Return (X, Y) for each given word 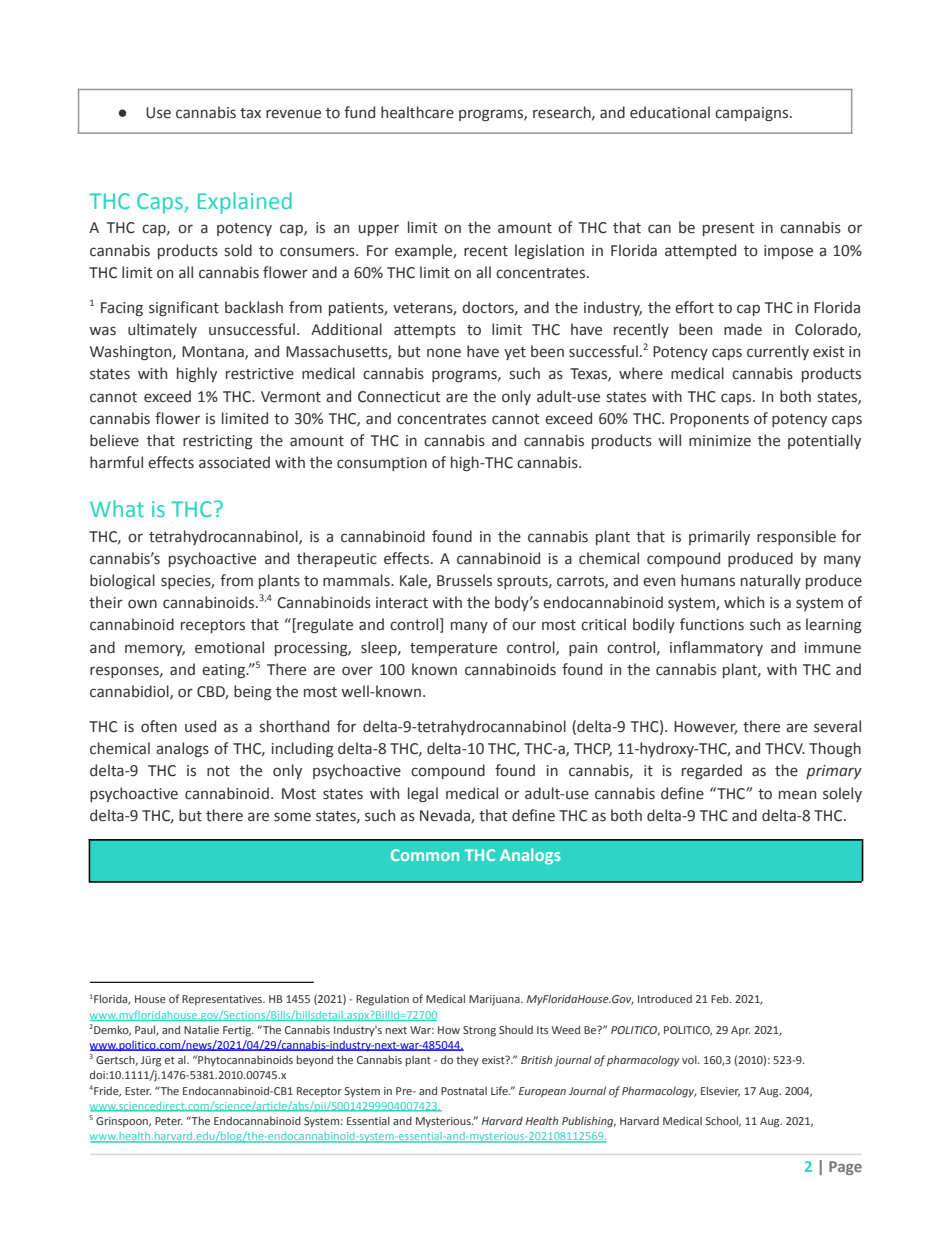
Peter (169, 1121)
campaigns (753, 114)
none (444, 353)
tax (250, 113)
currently (778, 352)
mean (797, 795)
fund (359, 112)
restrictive (260, 374)
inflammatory (716, 648)
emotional (229, 647)
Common (425, 855)
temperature (453, 649)
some (292, 817)
